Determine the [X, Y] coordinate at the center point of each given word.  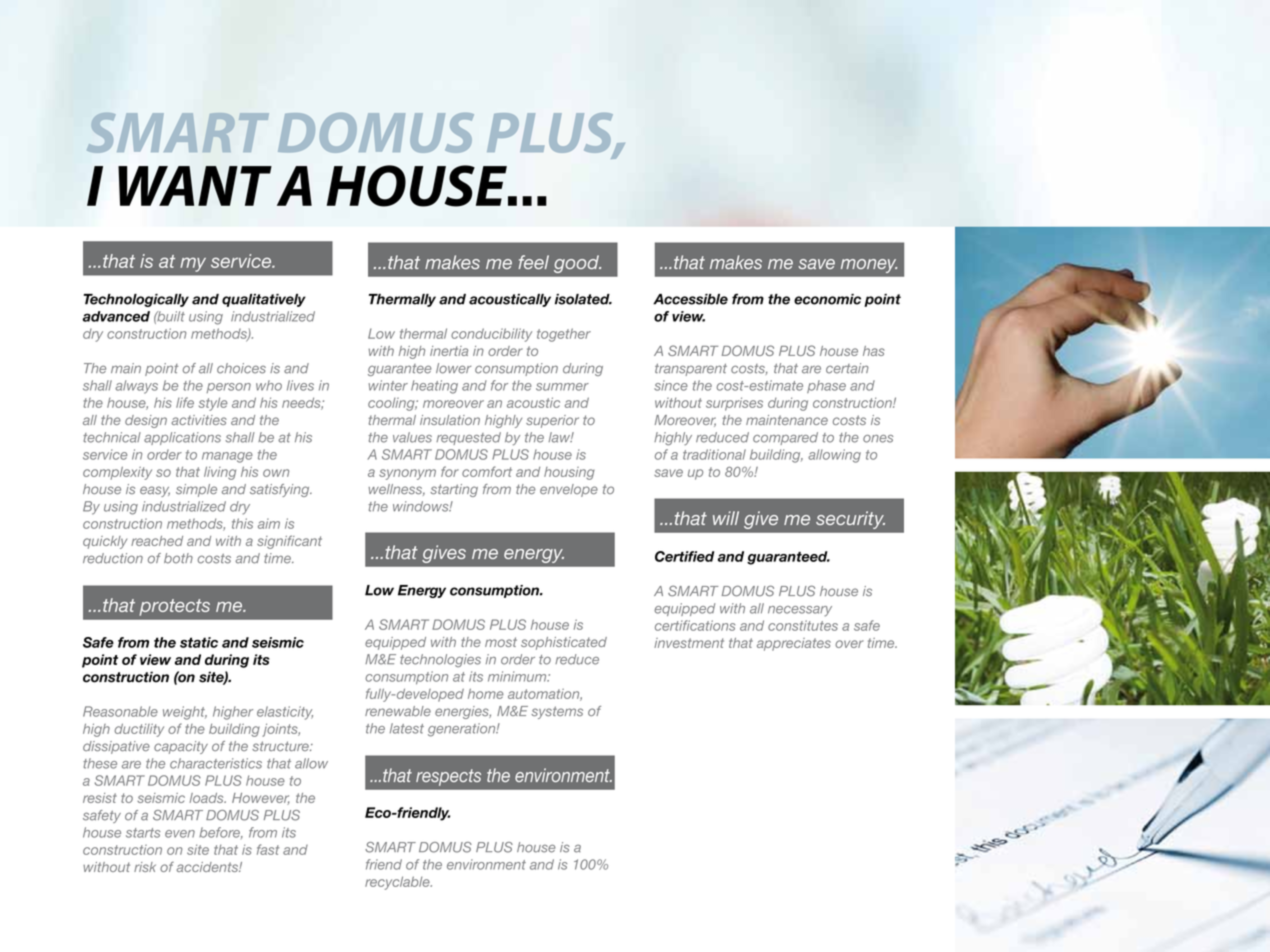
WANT [195, 186]
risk [145, 867]
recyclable [398, 883]
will [726, 518]
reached [157, 541]
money [869, 266]
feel [533, 262]
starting [454, 490]
